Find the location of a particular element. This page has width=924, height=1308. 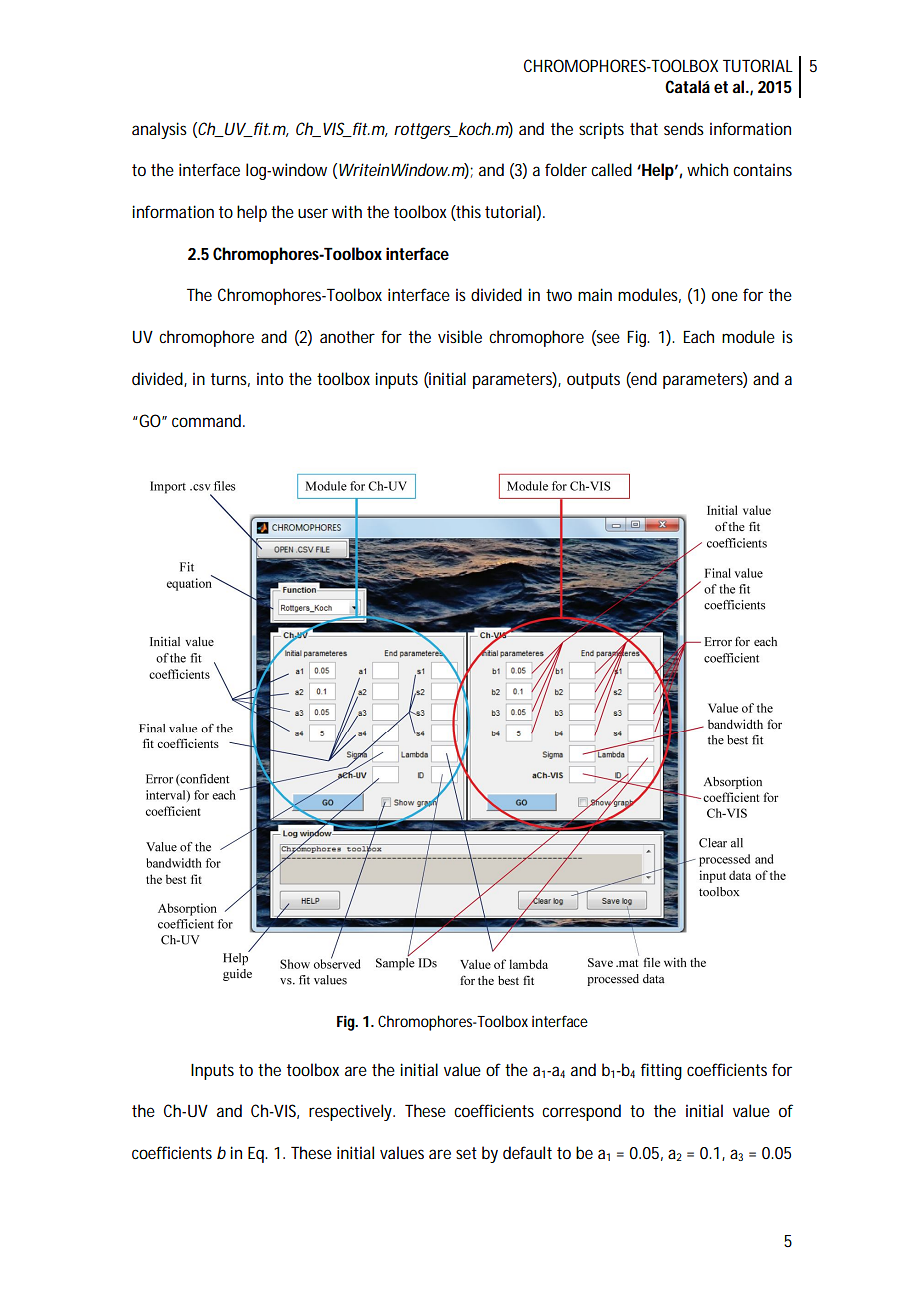

command is located at coordinates (208, 420).
